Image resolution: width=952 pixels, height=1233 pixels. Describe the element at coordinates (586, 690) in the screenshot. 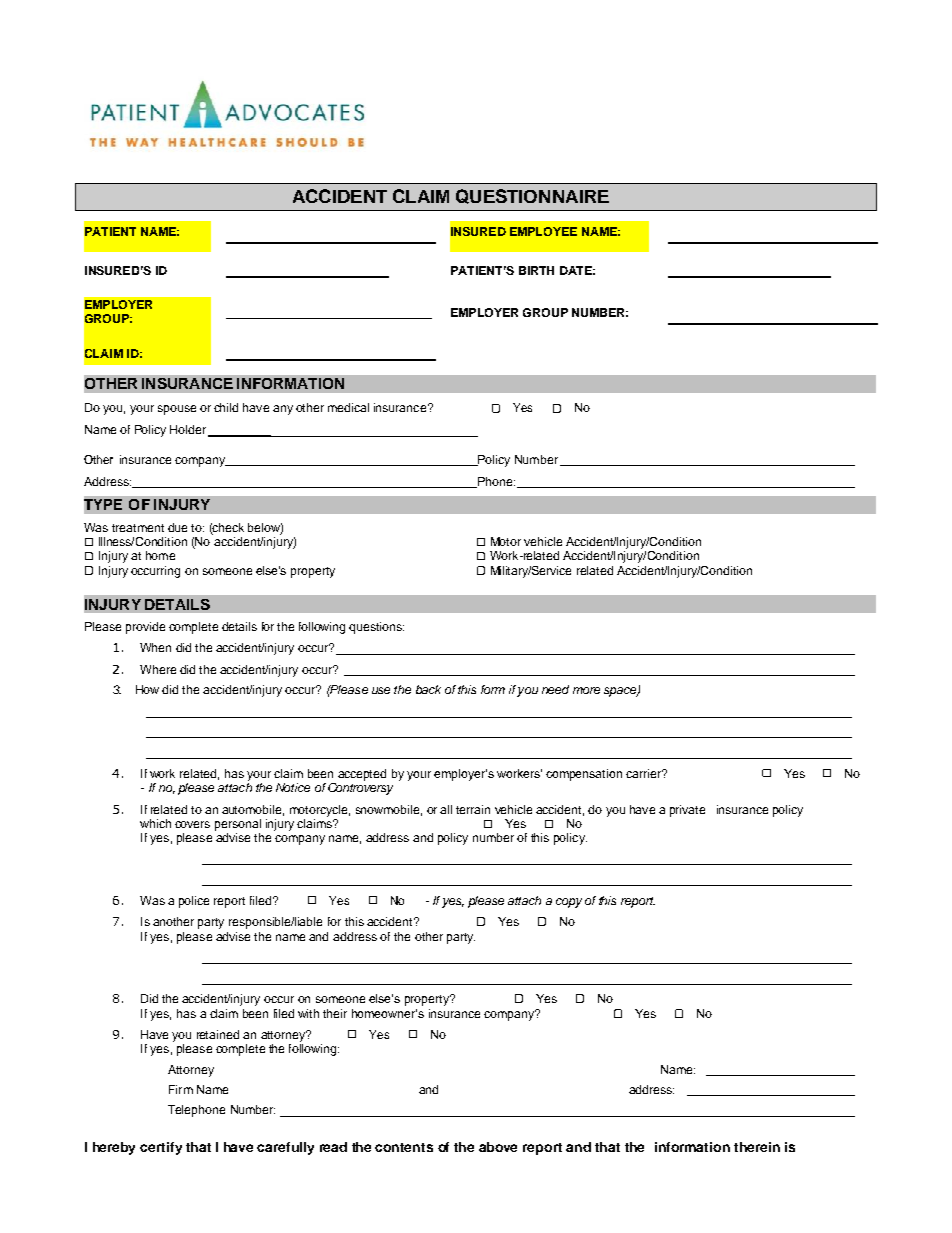

I see `more` at that location.
